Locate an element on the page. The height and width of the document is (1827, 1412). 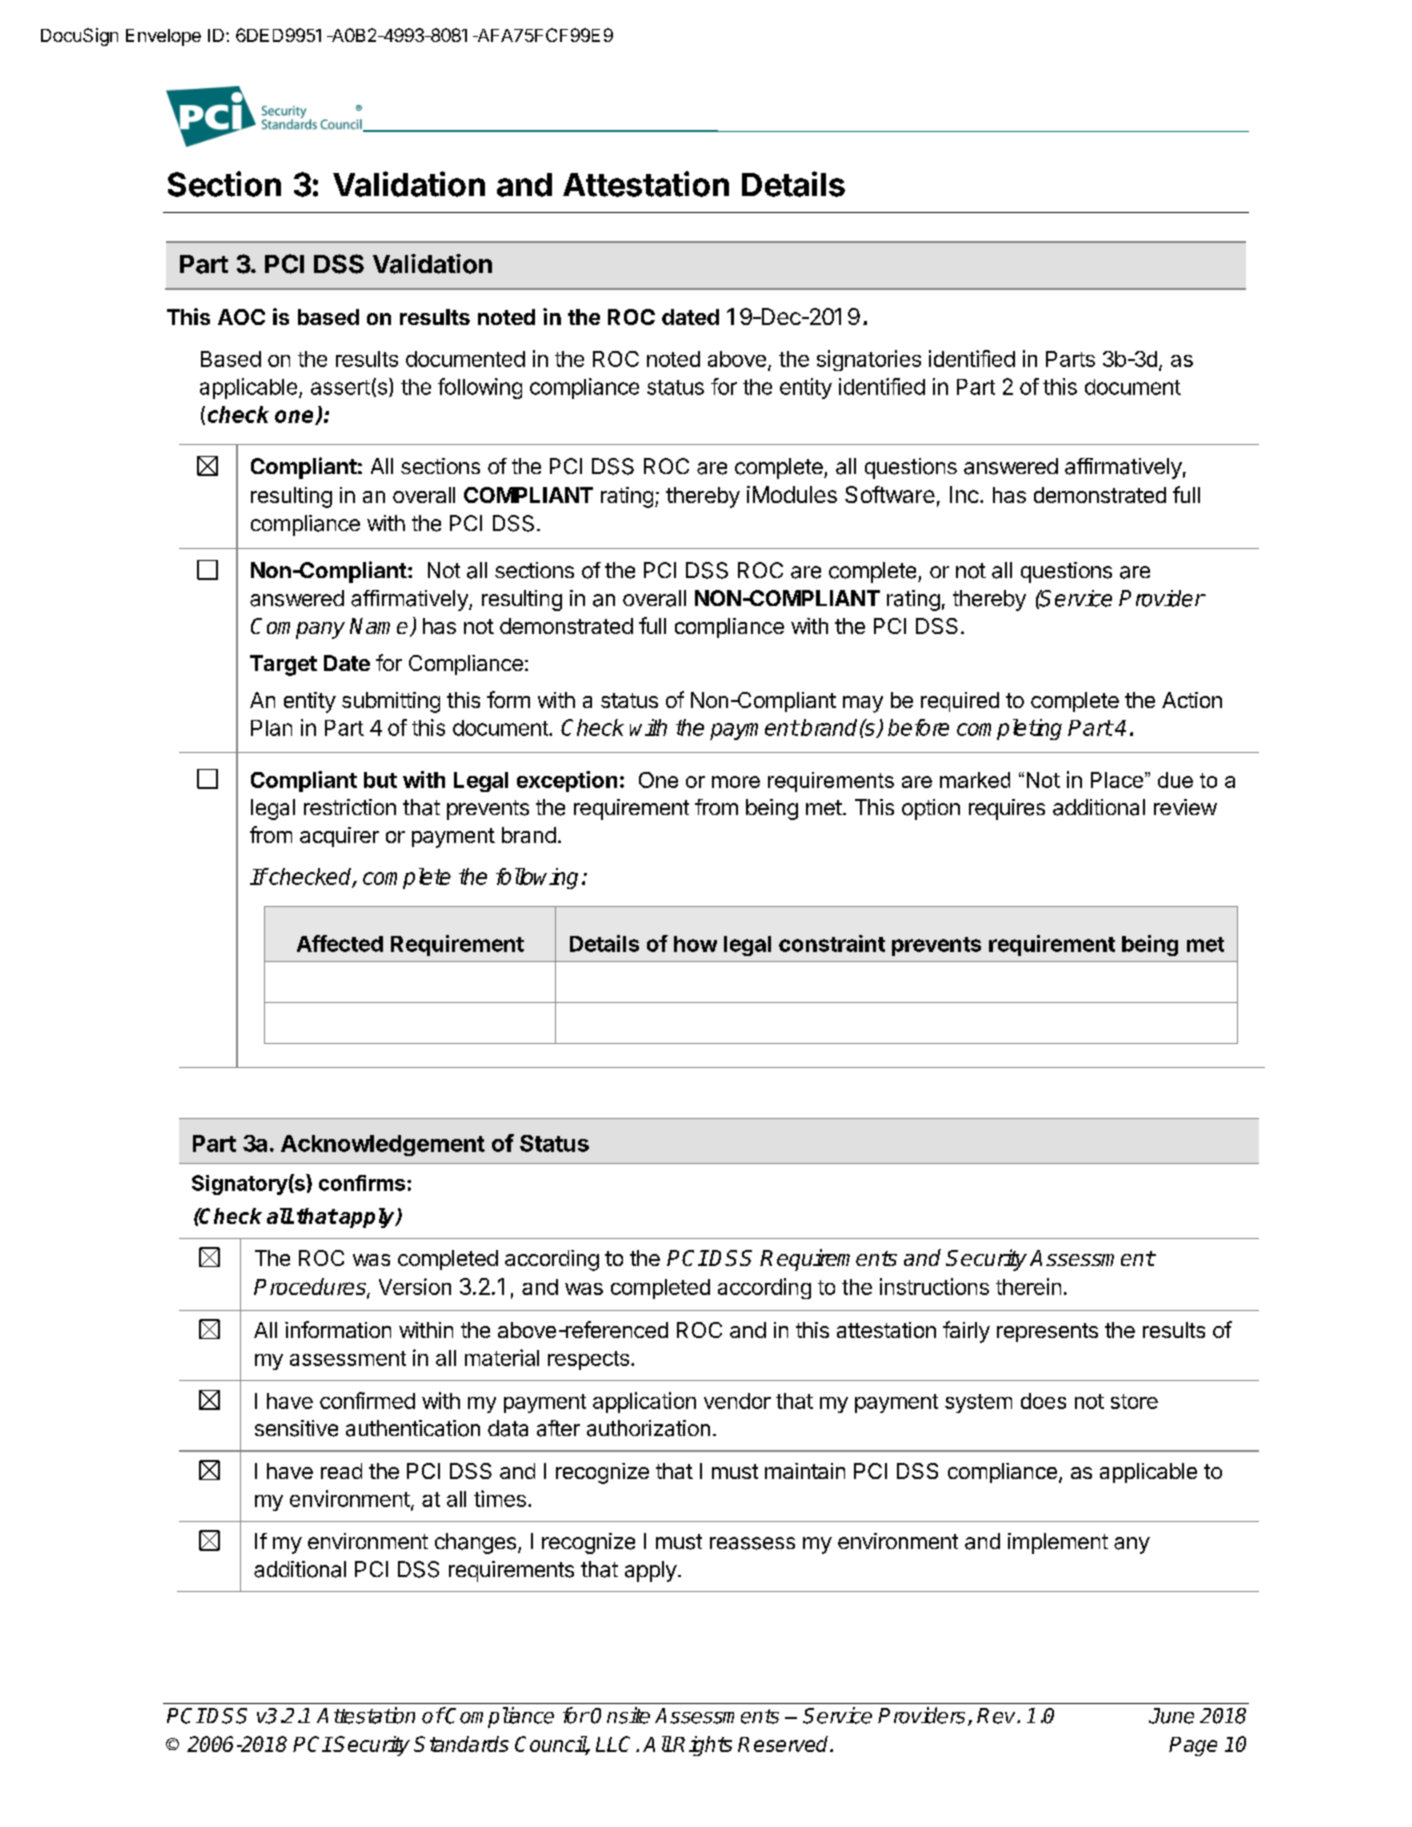
does is located at coordinates (1043, 1401).
